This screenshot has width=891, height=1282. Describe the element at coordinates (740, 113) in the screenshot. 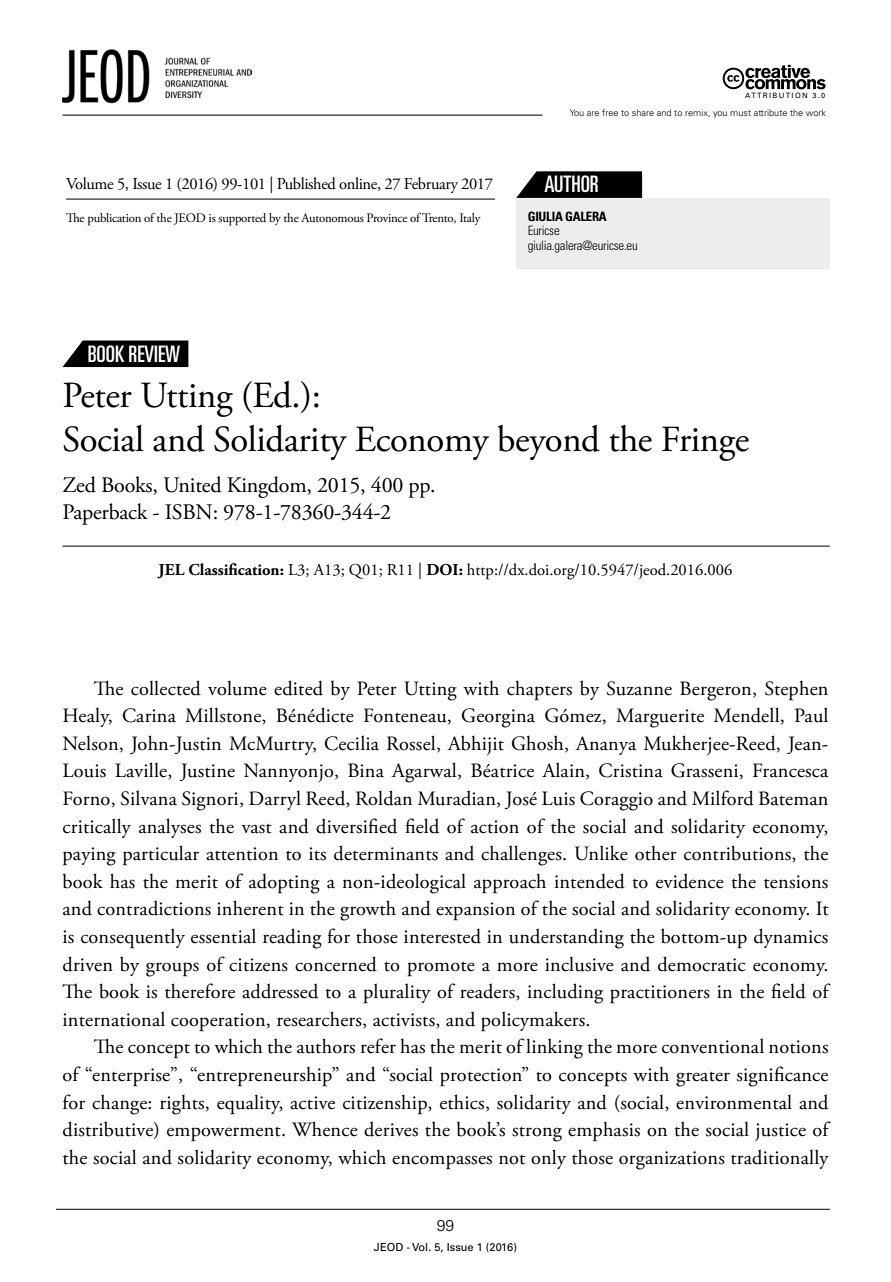

I see `must` at that location.
